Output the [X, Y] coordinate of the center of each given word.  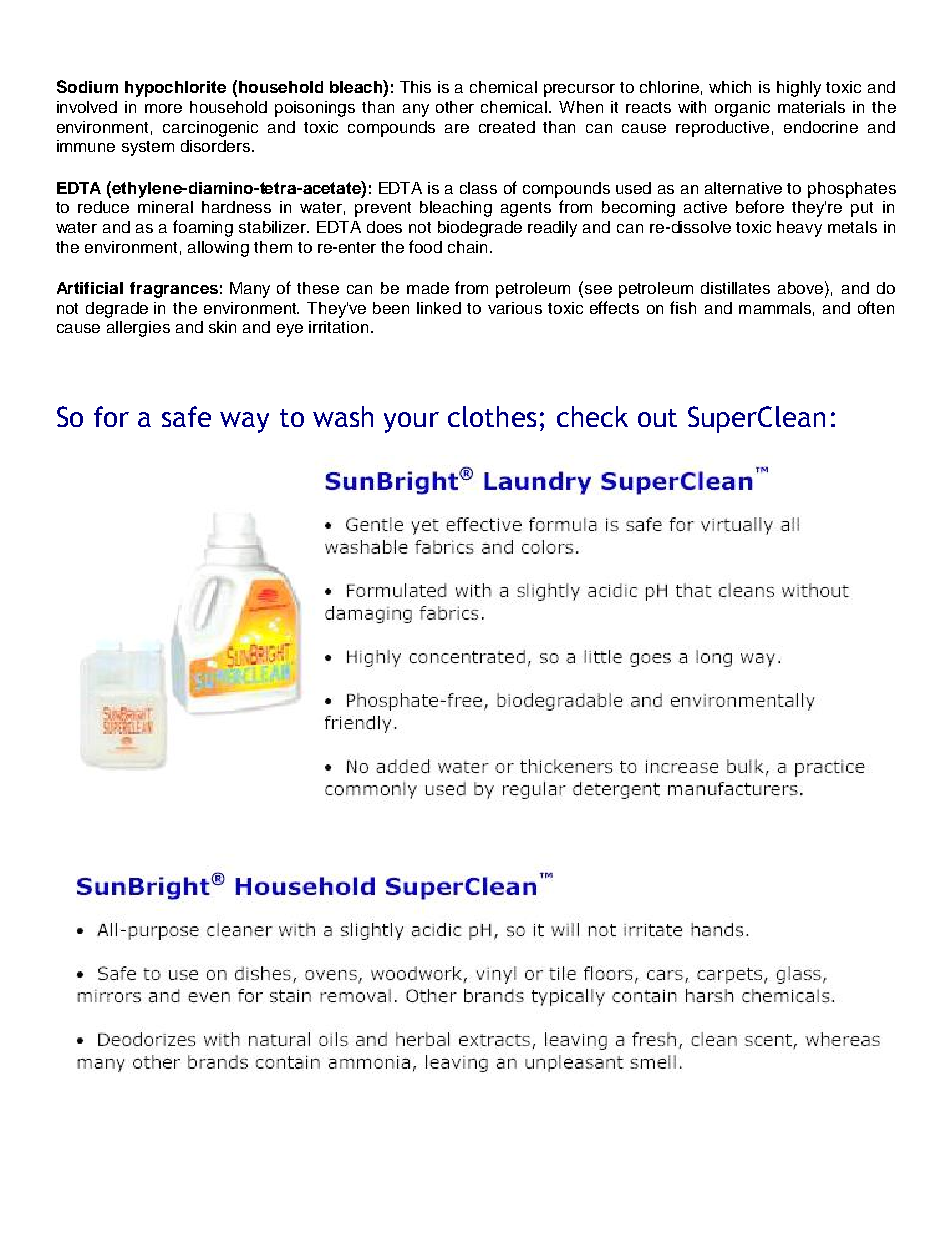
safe [186, 416]
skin [222, 327]
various [515, 308]
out [657, 418]
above [802, 287]
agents [526, 209]
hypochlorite [175, 89]
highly [799, 89]
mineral [165, 207]
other [455, 107]
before [760, 206]
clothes [492, 416]
